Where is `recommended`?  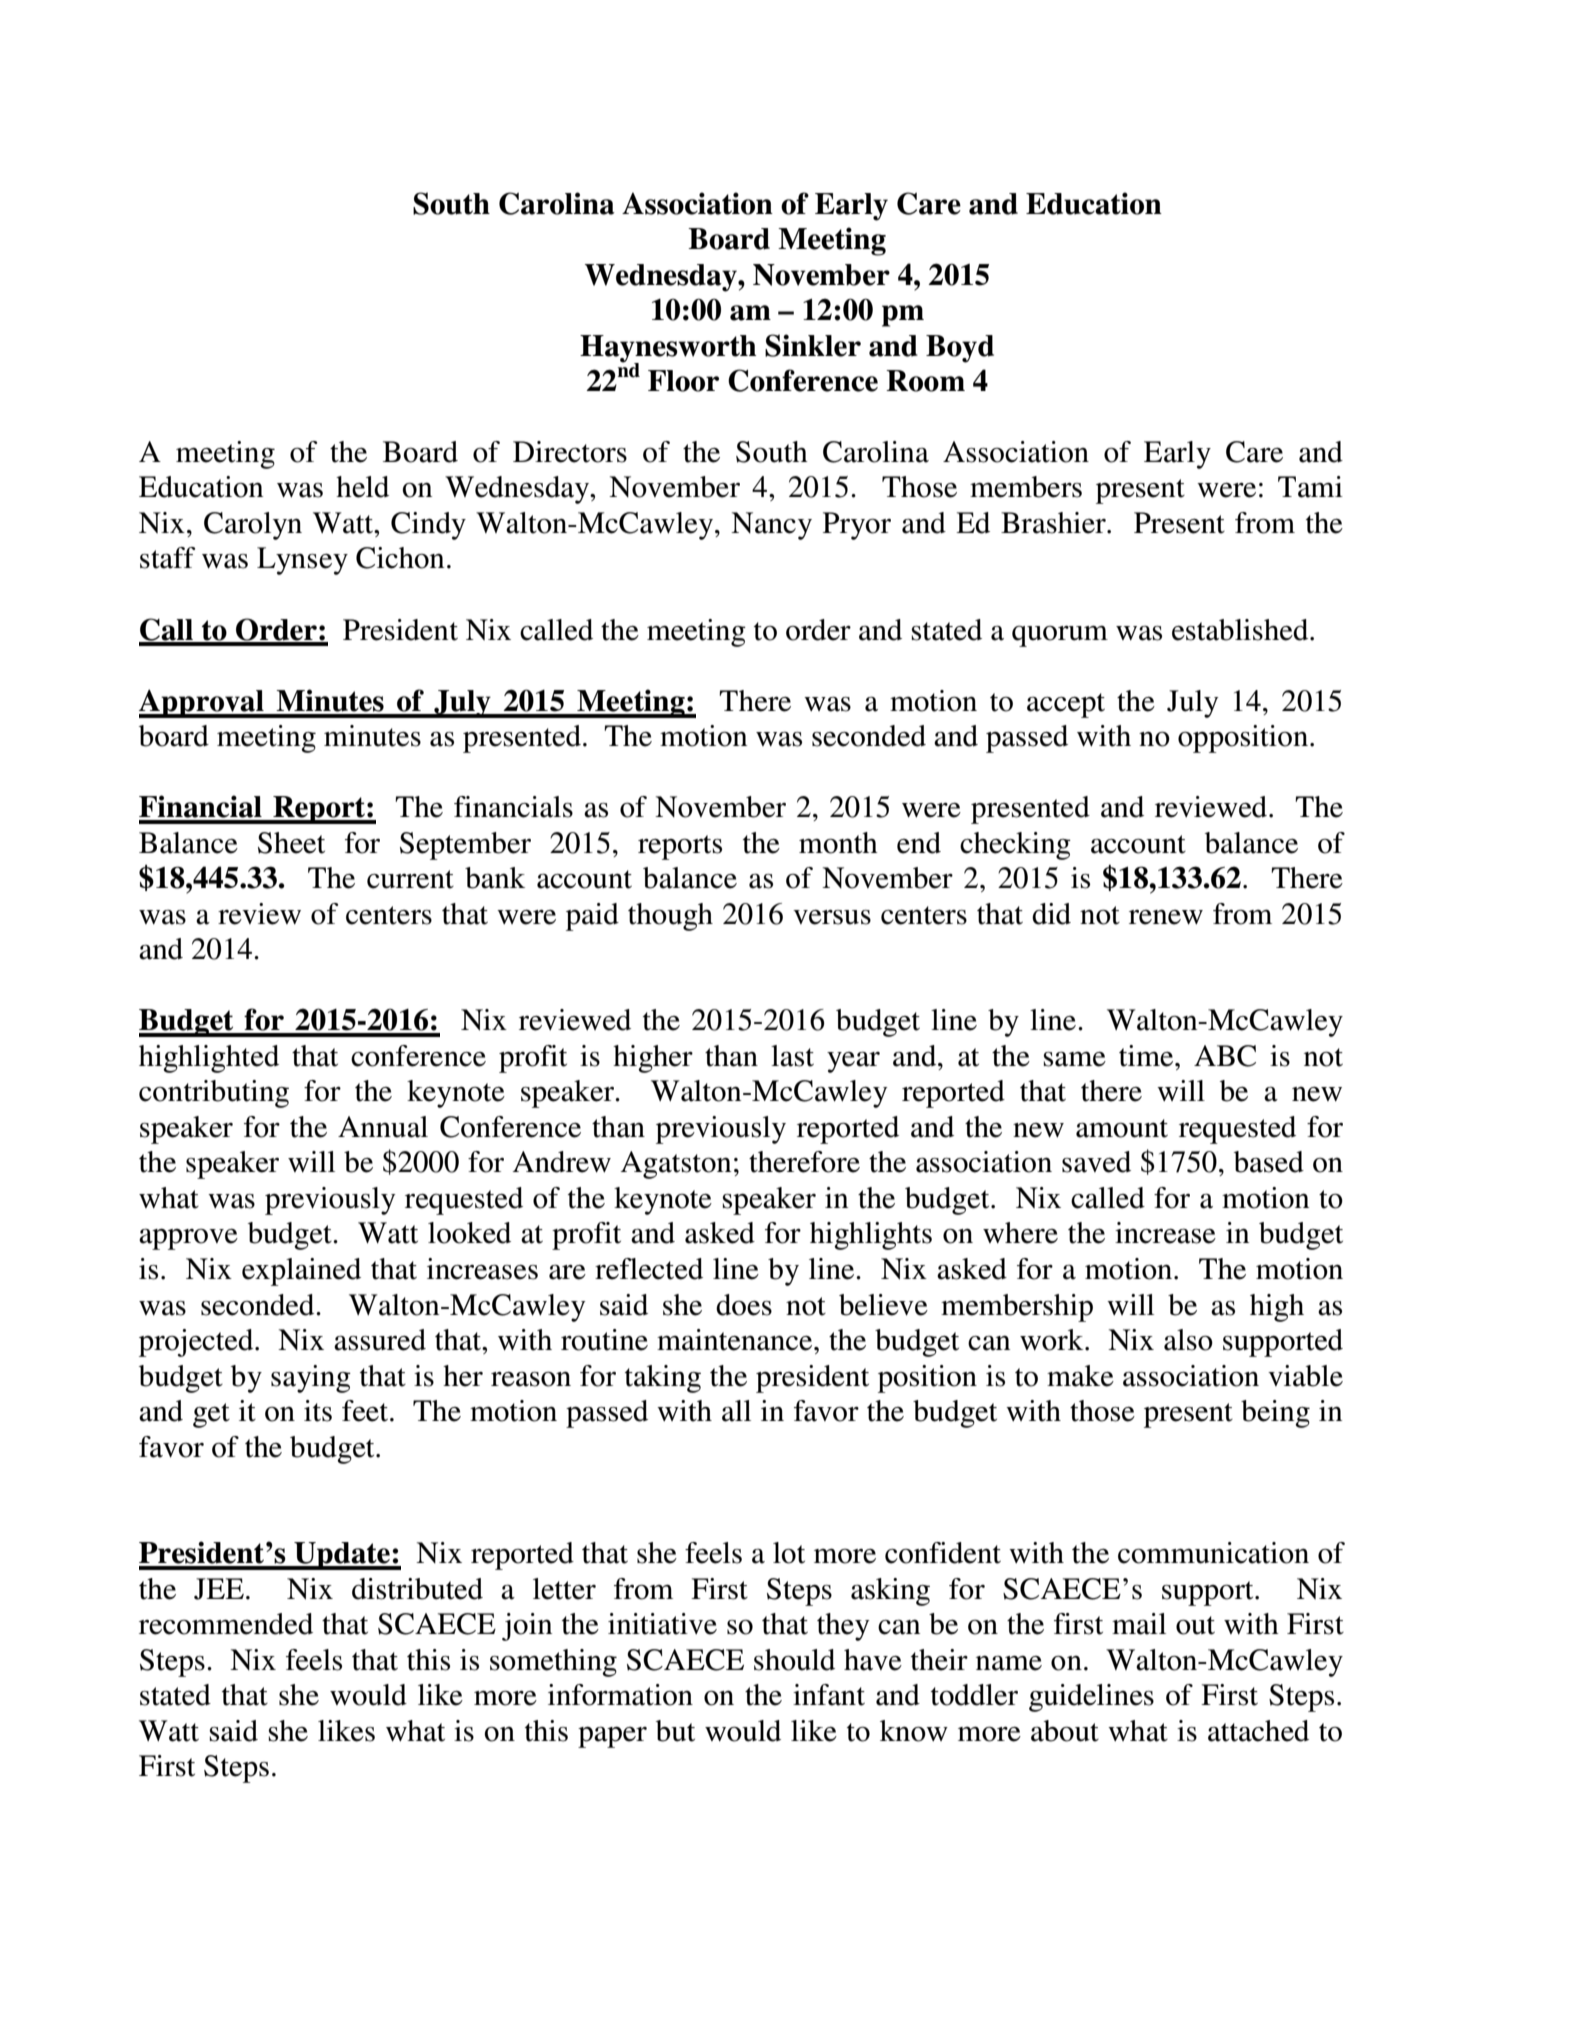
recommended is located at coordinates (226, 1624).
